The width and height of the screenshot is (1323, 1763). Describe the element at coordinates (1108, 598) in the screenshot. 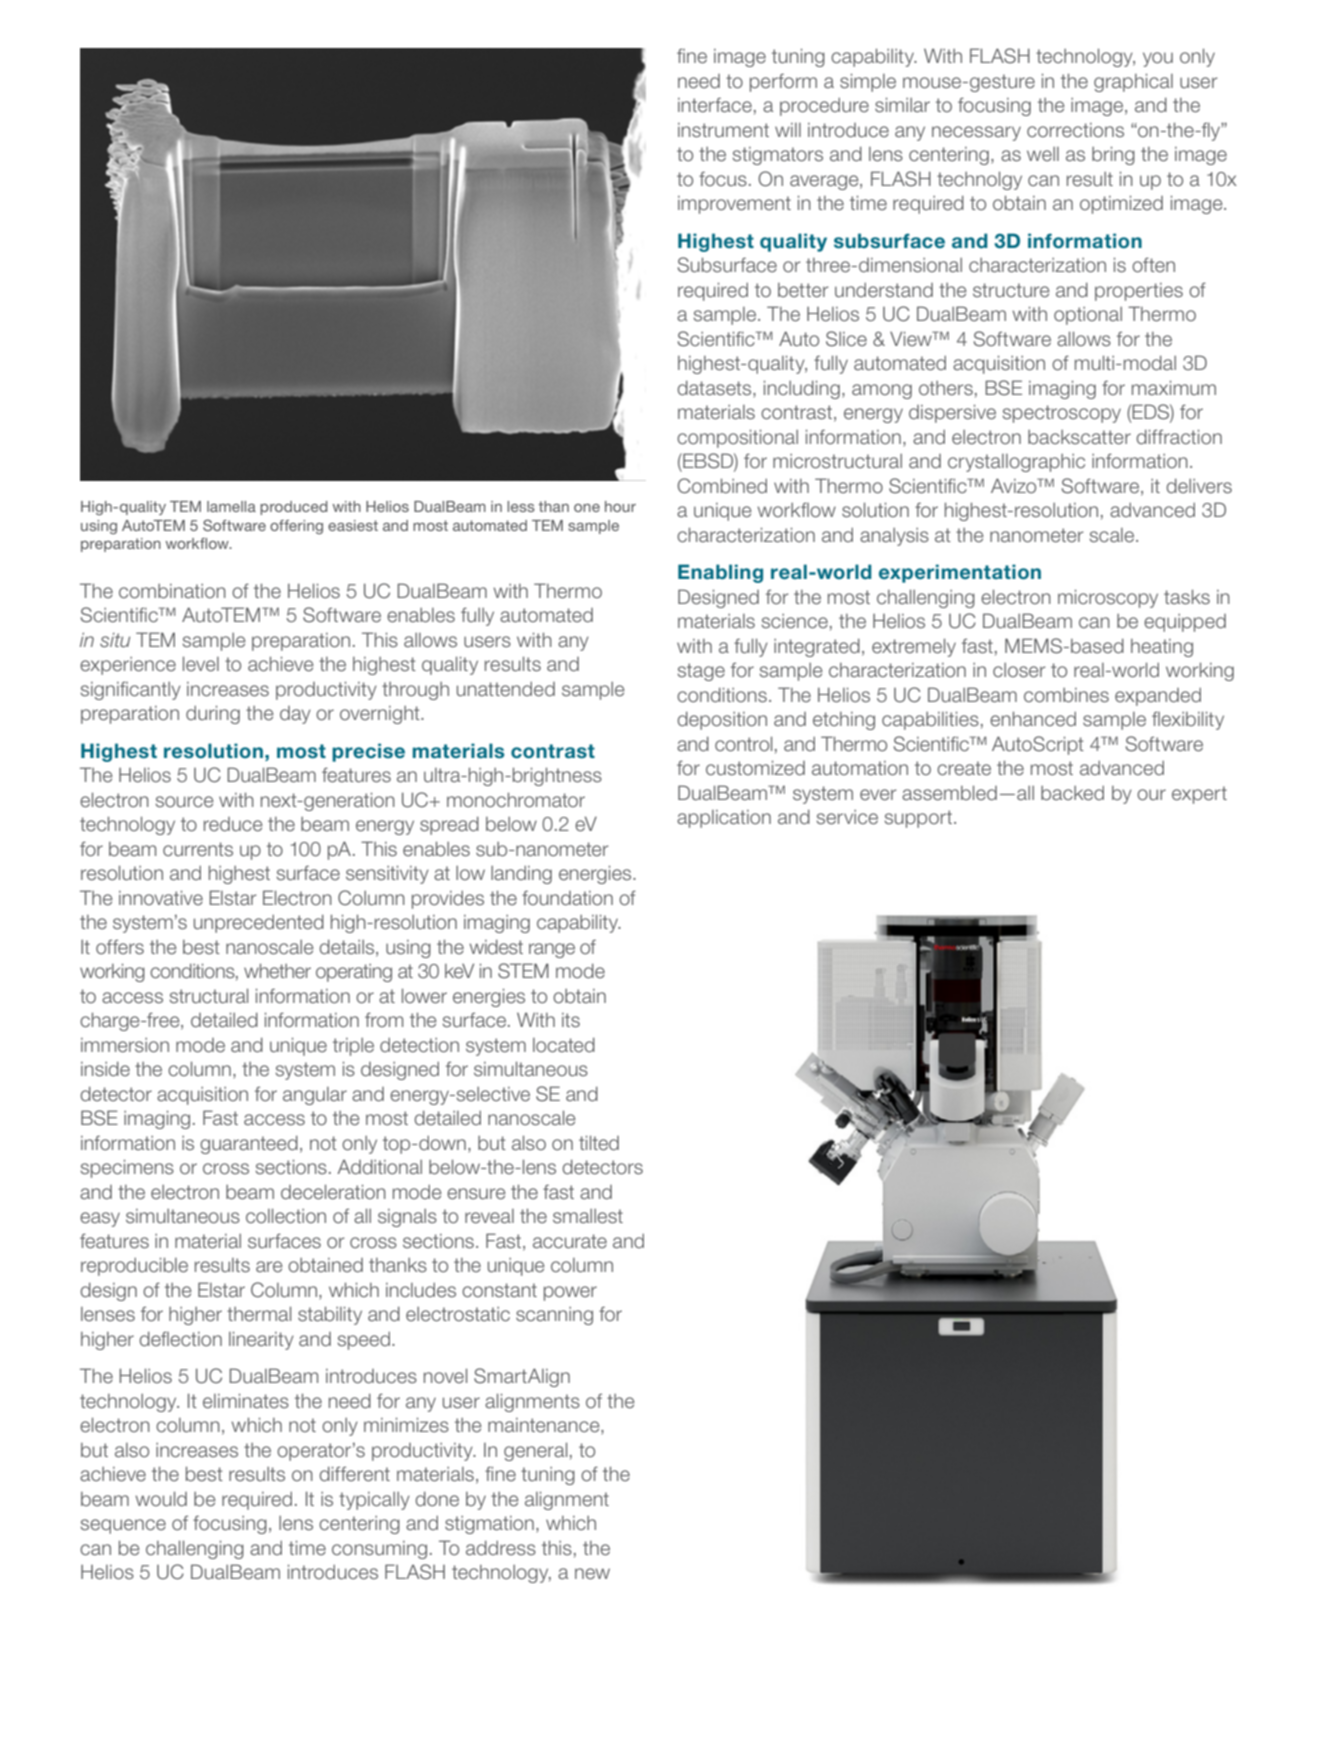

I see `microscopy` at that location.
